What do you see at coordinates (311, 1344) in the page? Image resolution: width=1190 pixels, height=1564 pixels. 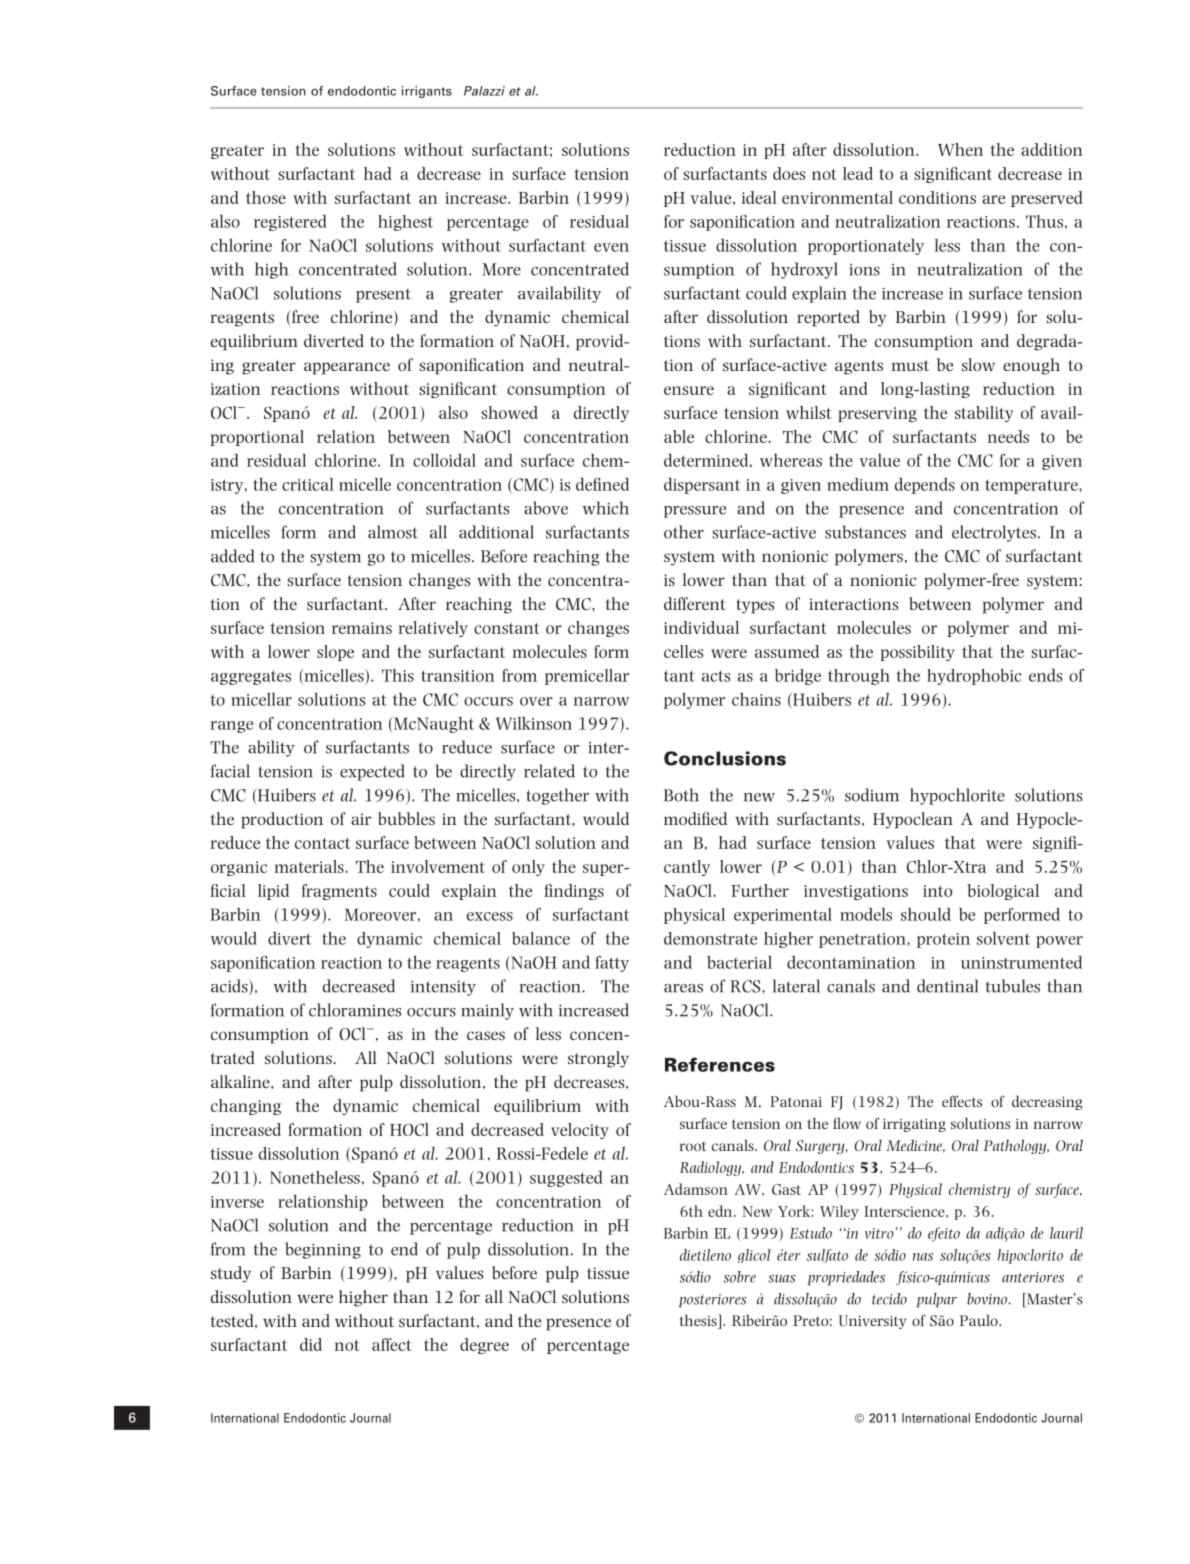 I see `did` at bounding box center [311, 1344].
